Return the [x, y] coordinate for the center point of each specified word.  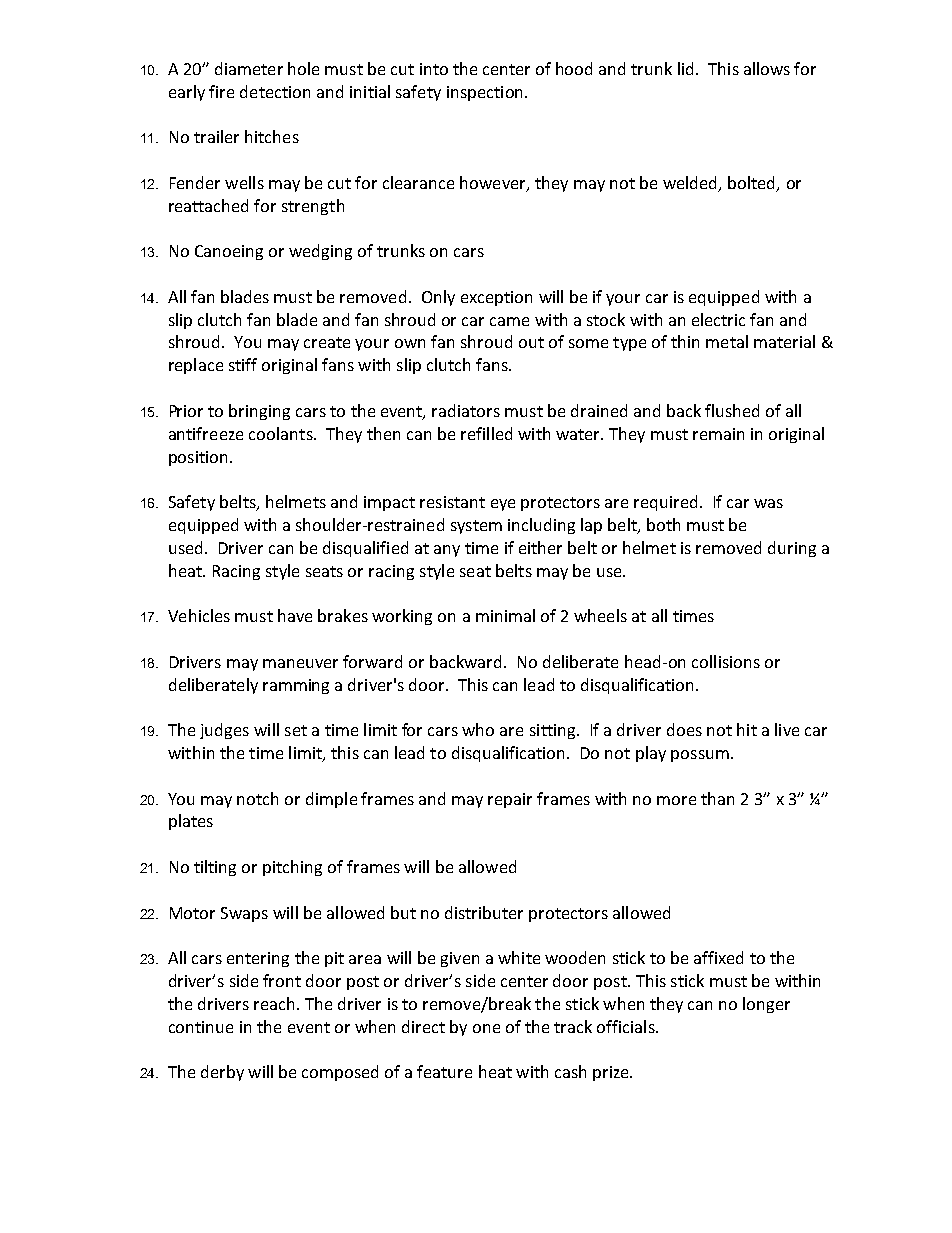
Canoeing [229, 252]
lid [685, 68]
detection [275, 91]
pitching [292, 868]
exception [496, 298]
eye [503, 505]
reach [274, 1003]
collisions [726, 661]
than [717, 798]
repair [510, 800]
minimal [505, 615]
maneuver [300, 663]
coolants [282, 433]
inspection [484, 93]
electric [718, 319]
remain [718, 434]
